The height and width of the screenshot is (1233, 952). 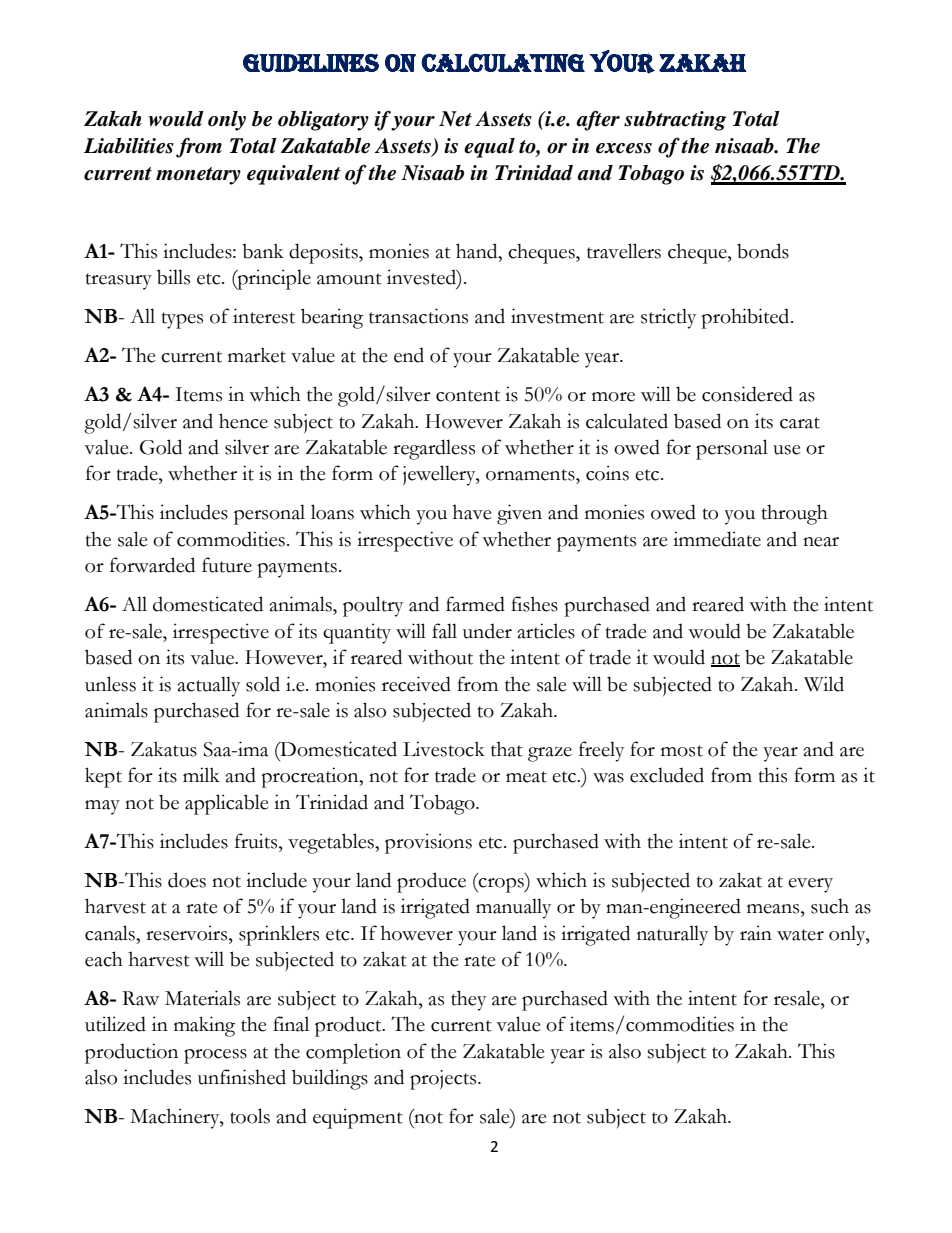 What do you see at coordinates (243, 421) in the screenshot?
I see `hence` at bounding box center [243, 421].
